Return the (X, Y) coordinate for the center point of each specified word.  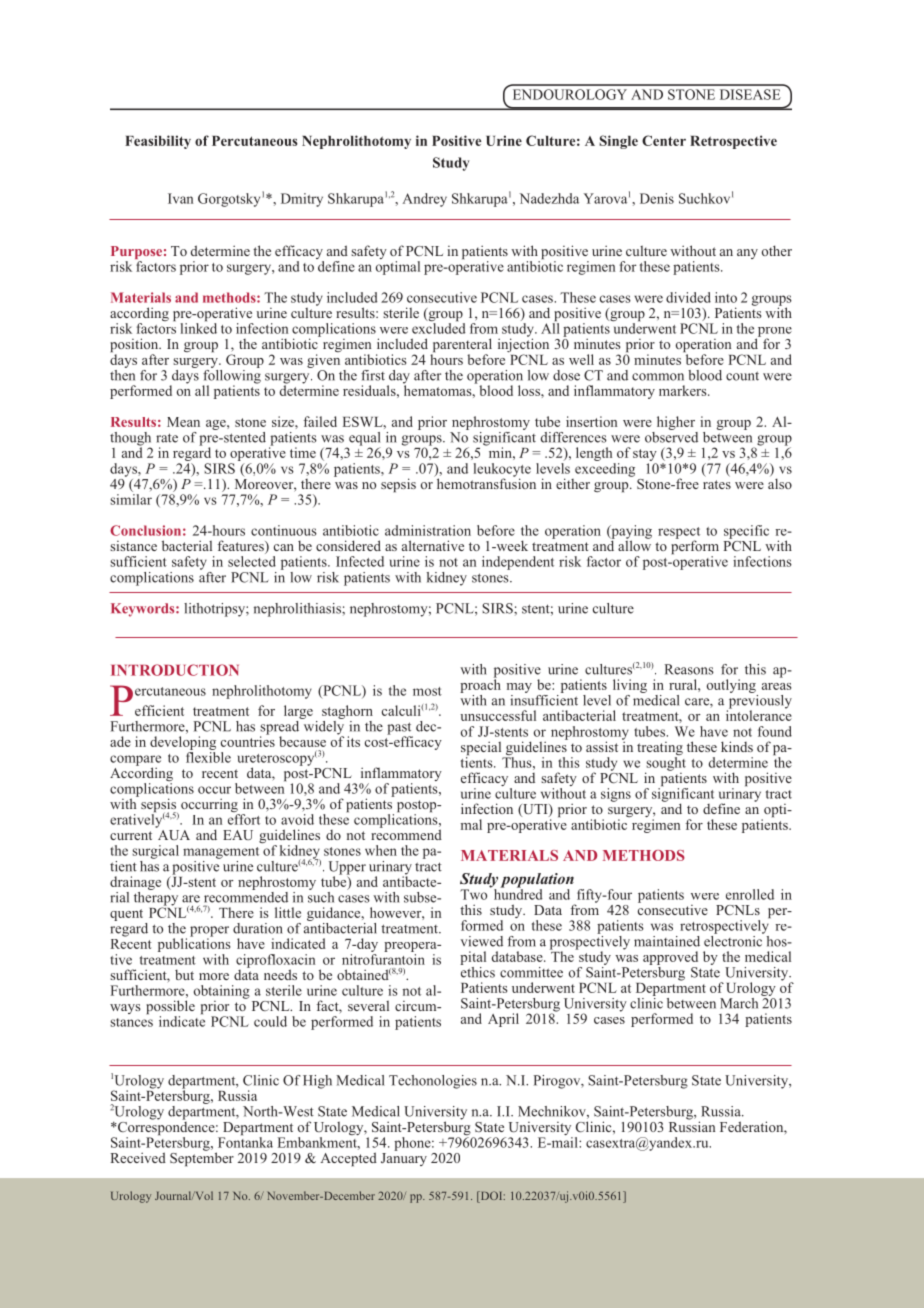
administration (428, 530)
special (482, 749)
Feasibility (158, 142)
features (242, 547)
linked (199, 327)
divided (688, 297)
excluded (438, 327)
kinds (737, 746)
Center (664, 140)
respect (679, 534)
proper (209, 932)
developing (183, 744)
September (202, 1158)
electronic (734, 940)
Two (473, 894)
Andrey (425, 200)
